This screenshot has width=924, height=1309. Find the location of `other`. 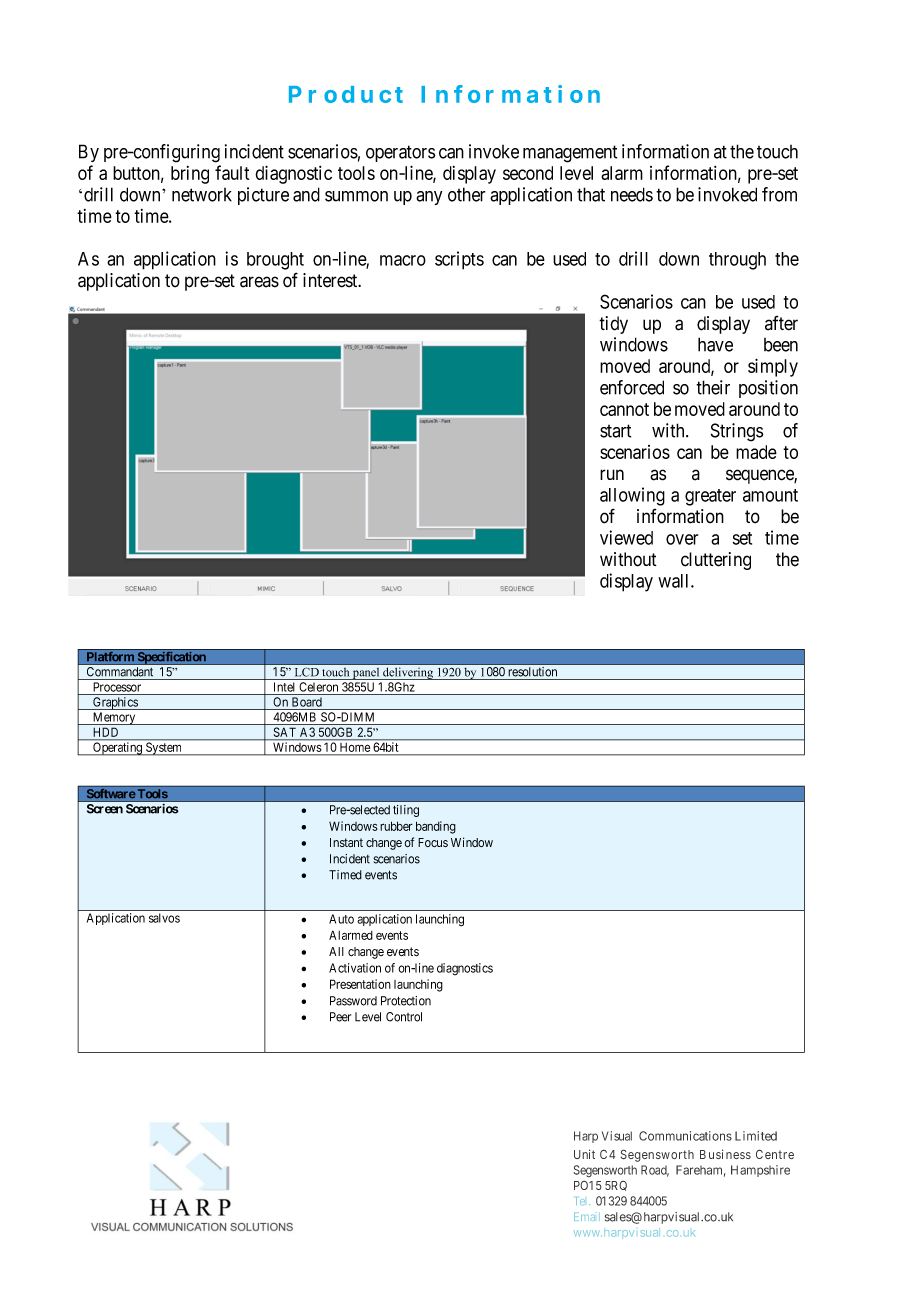

other is located at coordinates (467, 194).
